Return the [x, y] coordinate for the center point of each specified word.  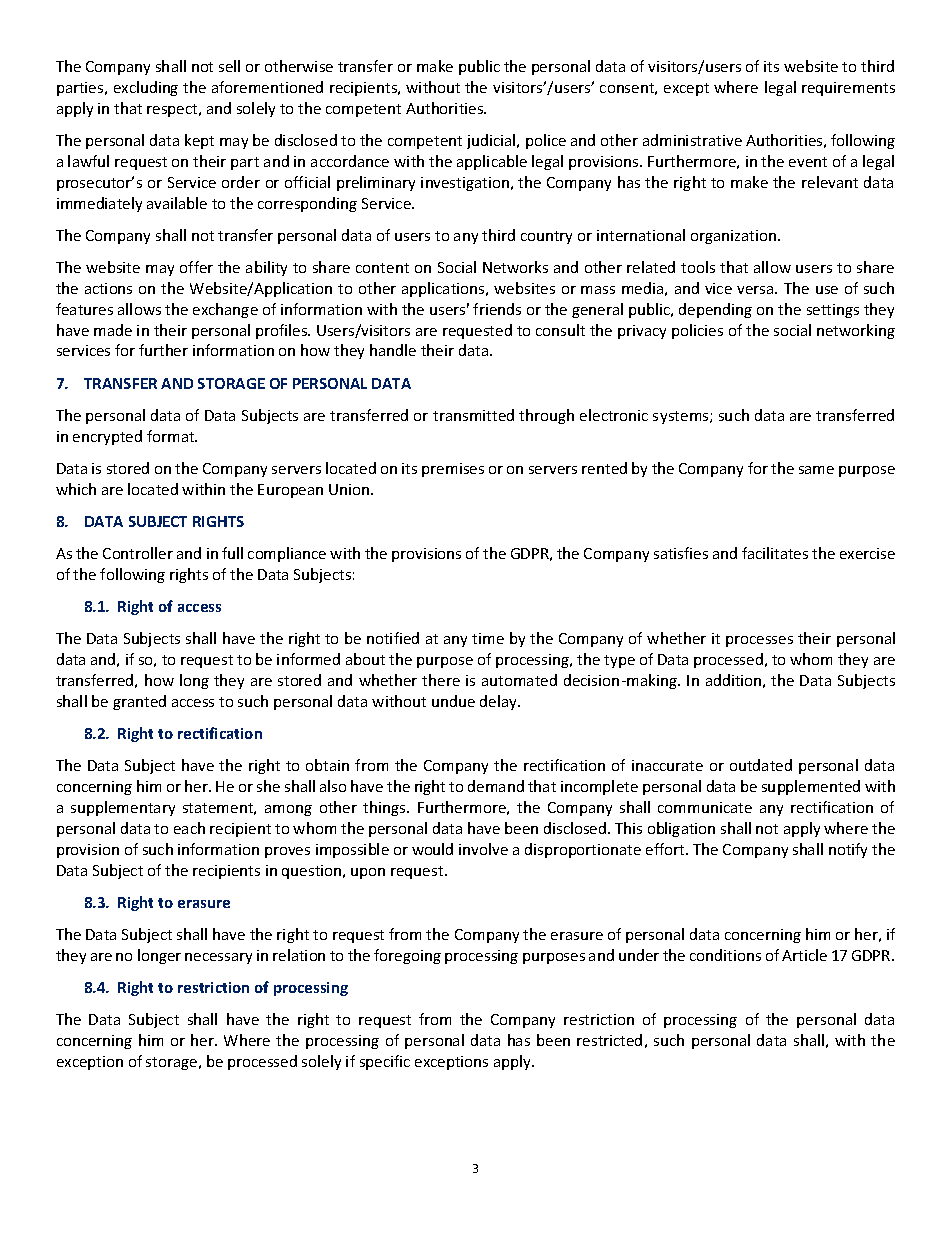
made [113, 330]
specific [385, 1062]
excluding [146, 88]
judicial [492, 141]
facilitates [775, 553]
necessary [218, 958]
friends [497, 309]
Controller [138, 553]
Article [804, 955]
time [488, 638]
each [189, 828]
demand [496, 786]
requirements [848, 89]
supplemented [811, 787]
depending [715, 310]
